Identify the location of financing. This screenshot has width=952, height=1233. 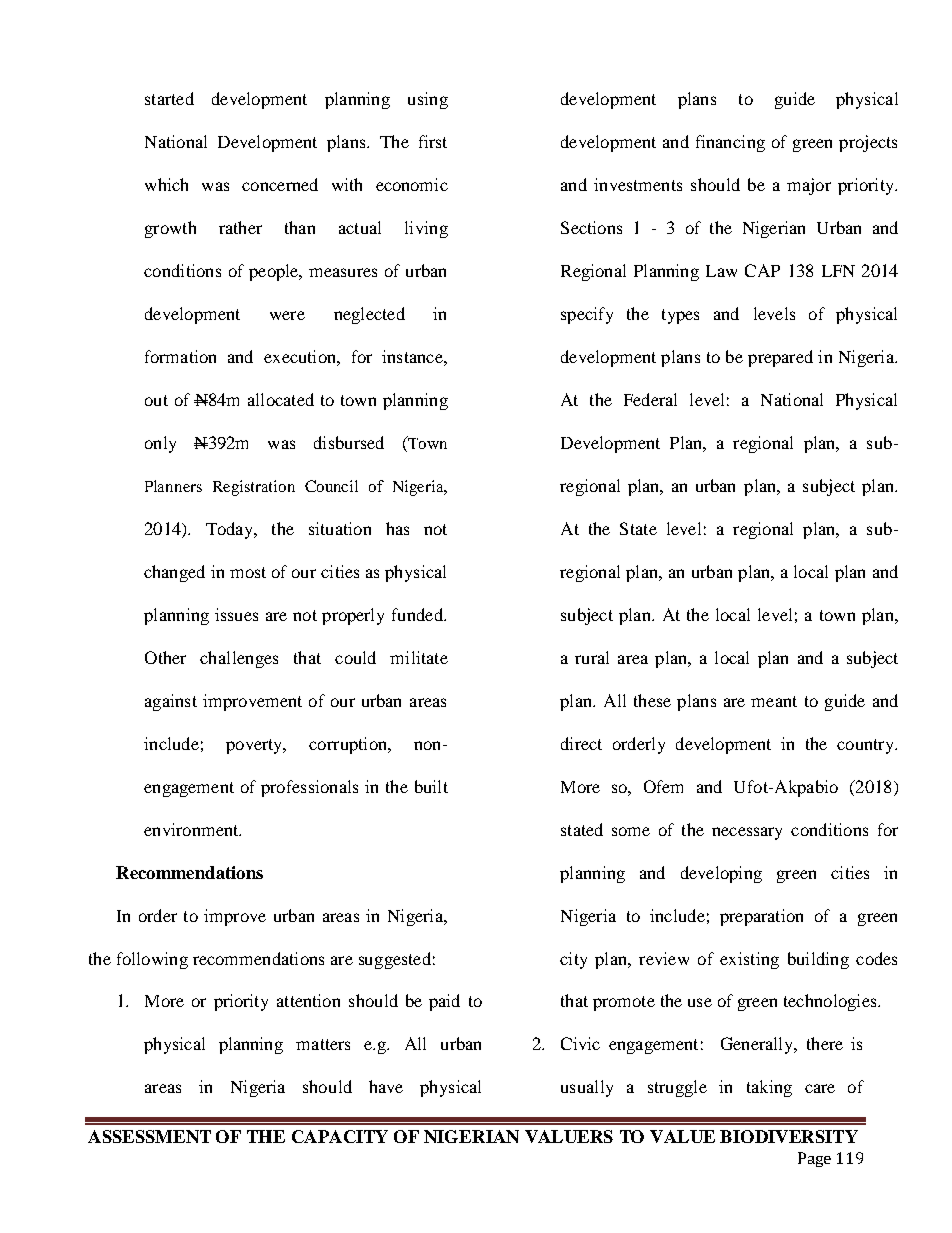
(730, 143).
